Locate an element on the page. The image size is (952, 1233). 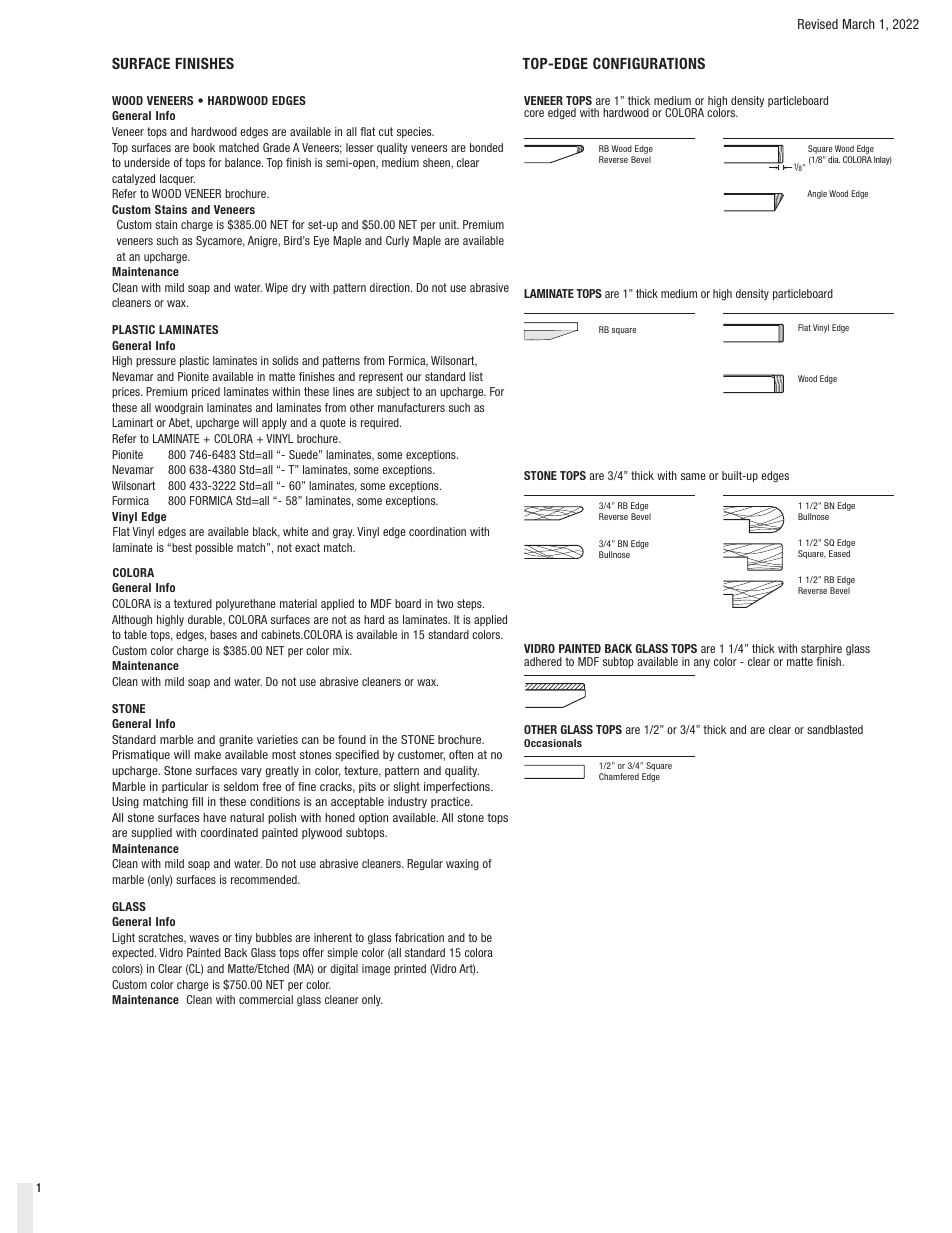
Angle is located at coordinates (817, 194).
